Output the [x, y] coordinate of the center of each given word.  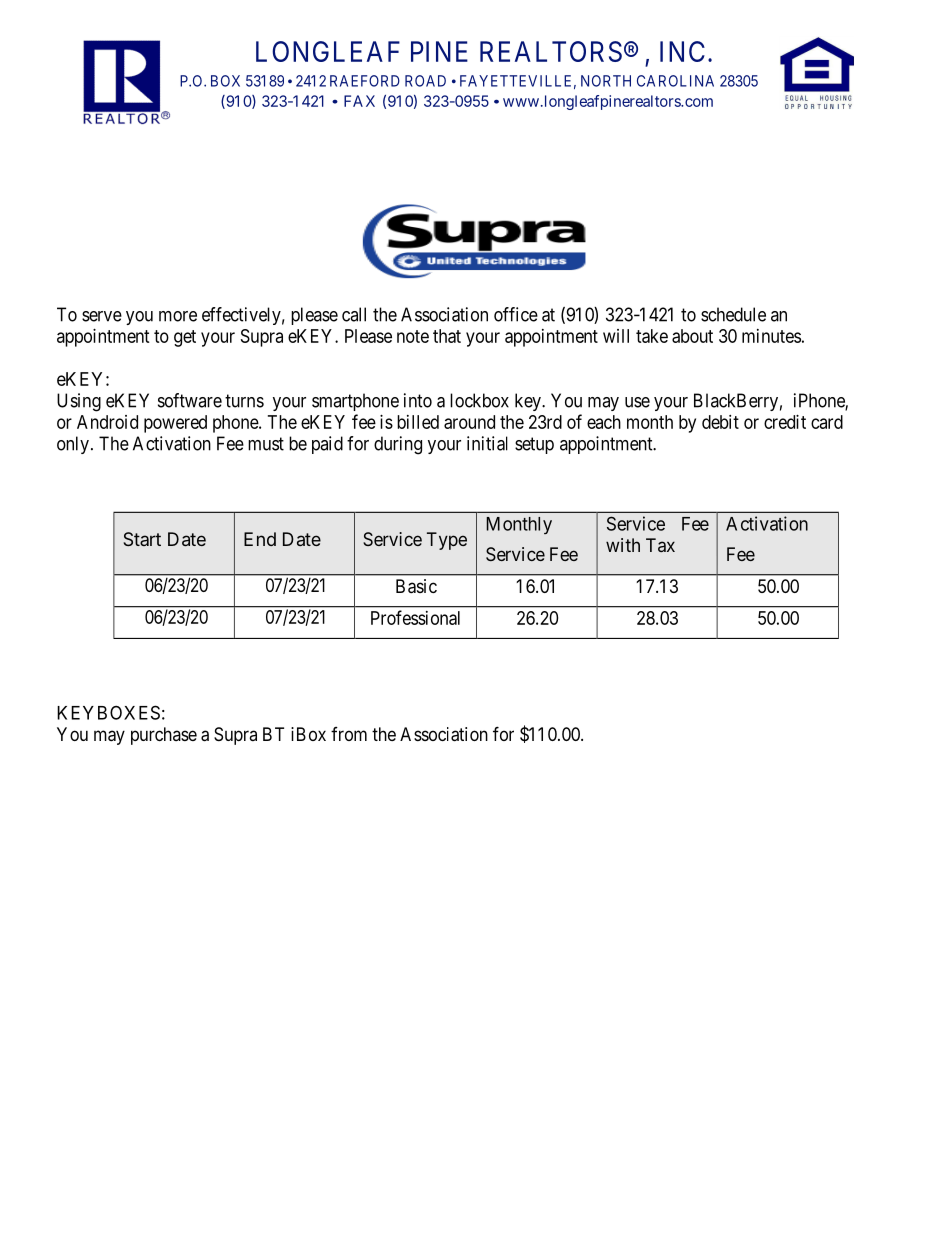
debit [720, 422]
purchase [164, 736]
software [190, 400]
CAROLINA [675, 81]
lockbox [479, 400]
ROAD [425, 81]
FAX [359, 101]
